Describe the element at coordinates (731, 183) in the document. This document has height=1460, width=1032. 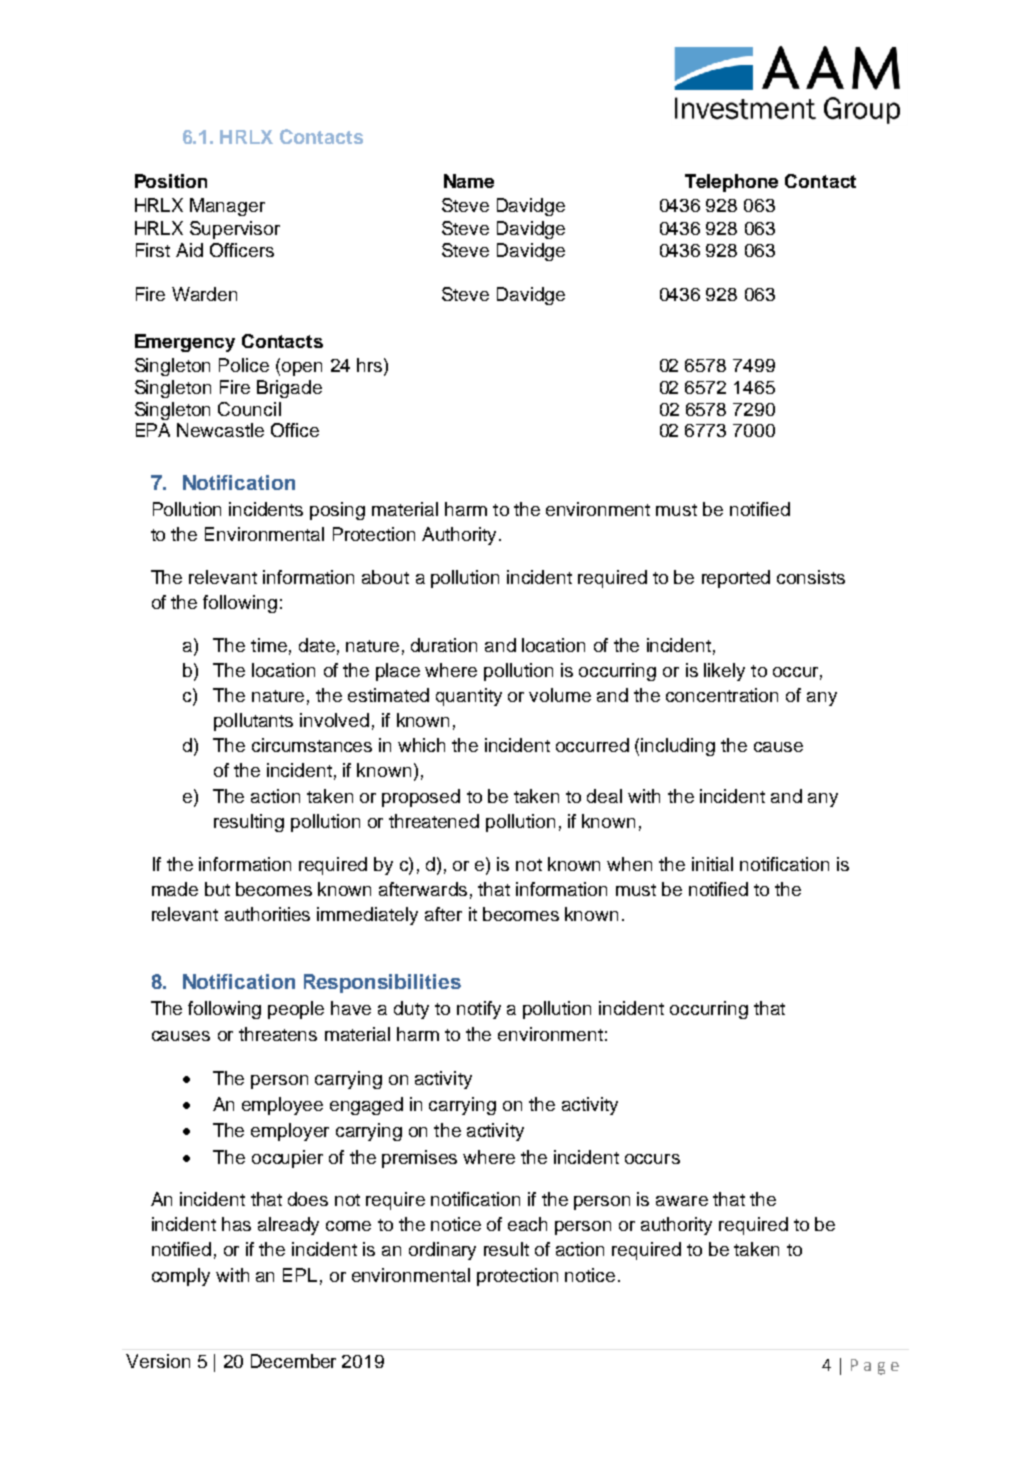
I see `Telephone` at that location.
